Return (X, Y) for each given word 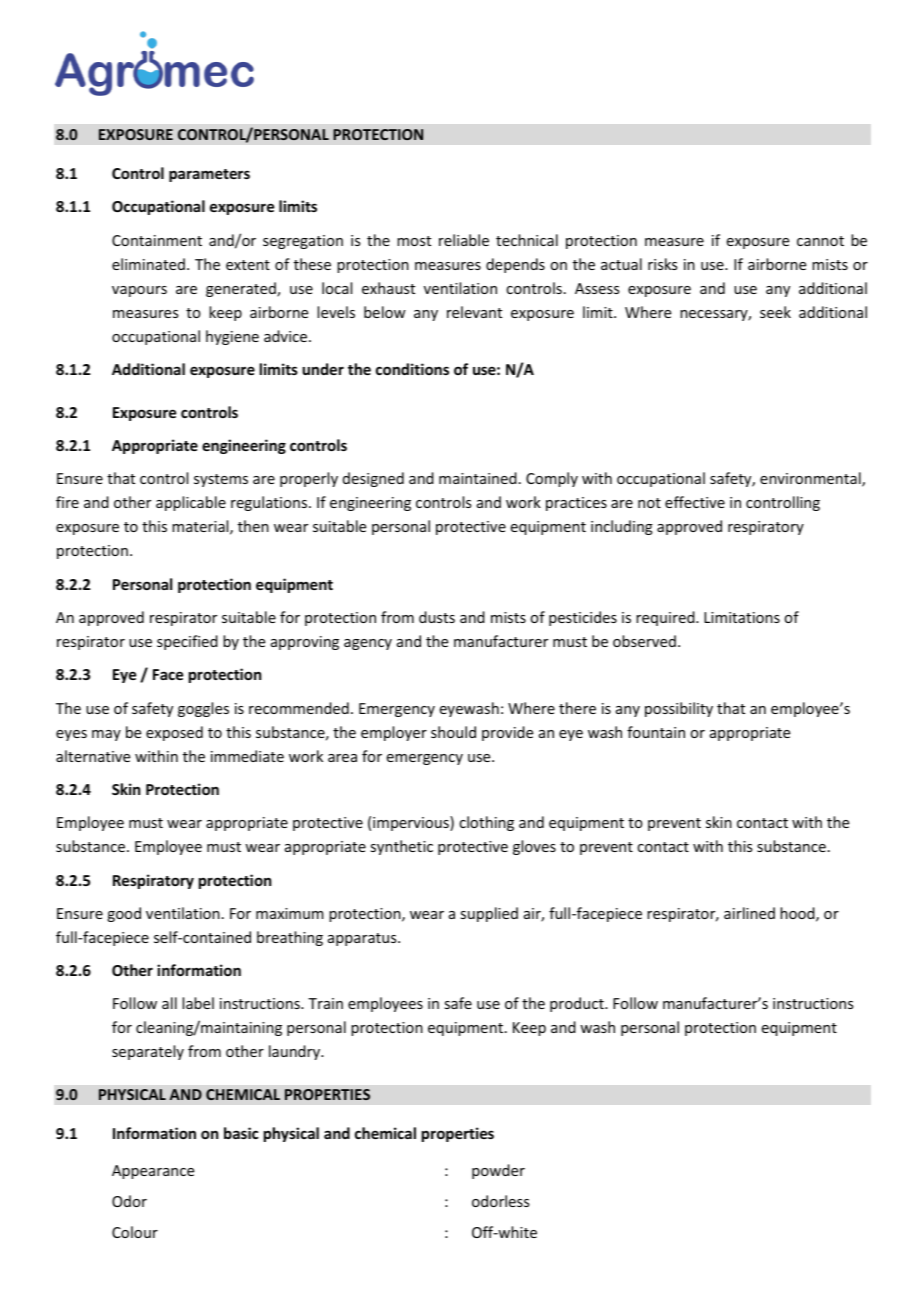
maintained (478, 478)
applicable (191, 503)
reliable (464, 240)
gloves (534, 847)
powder (498, 1171)
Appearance (153, 1172)
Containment (157, 240)
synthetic (401, 847)
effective (695, 502)
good (124, 914)
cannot (820, 241)
